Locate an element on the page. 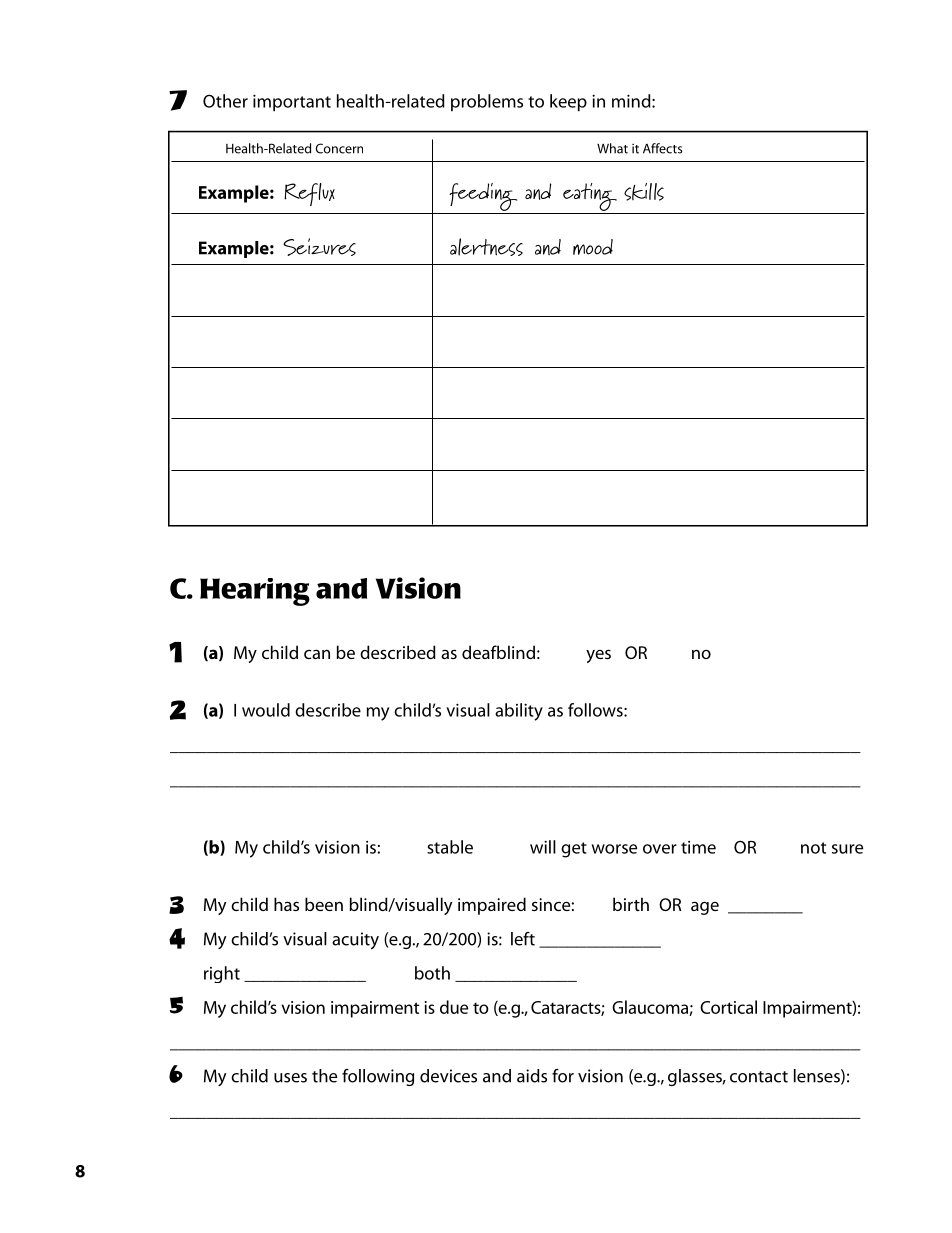 The image size is (952, 1233). alertness is located at coordinates (486, 247).
